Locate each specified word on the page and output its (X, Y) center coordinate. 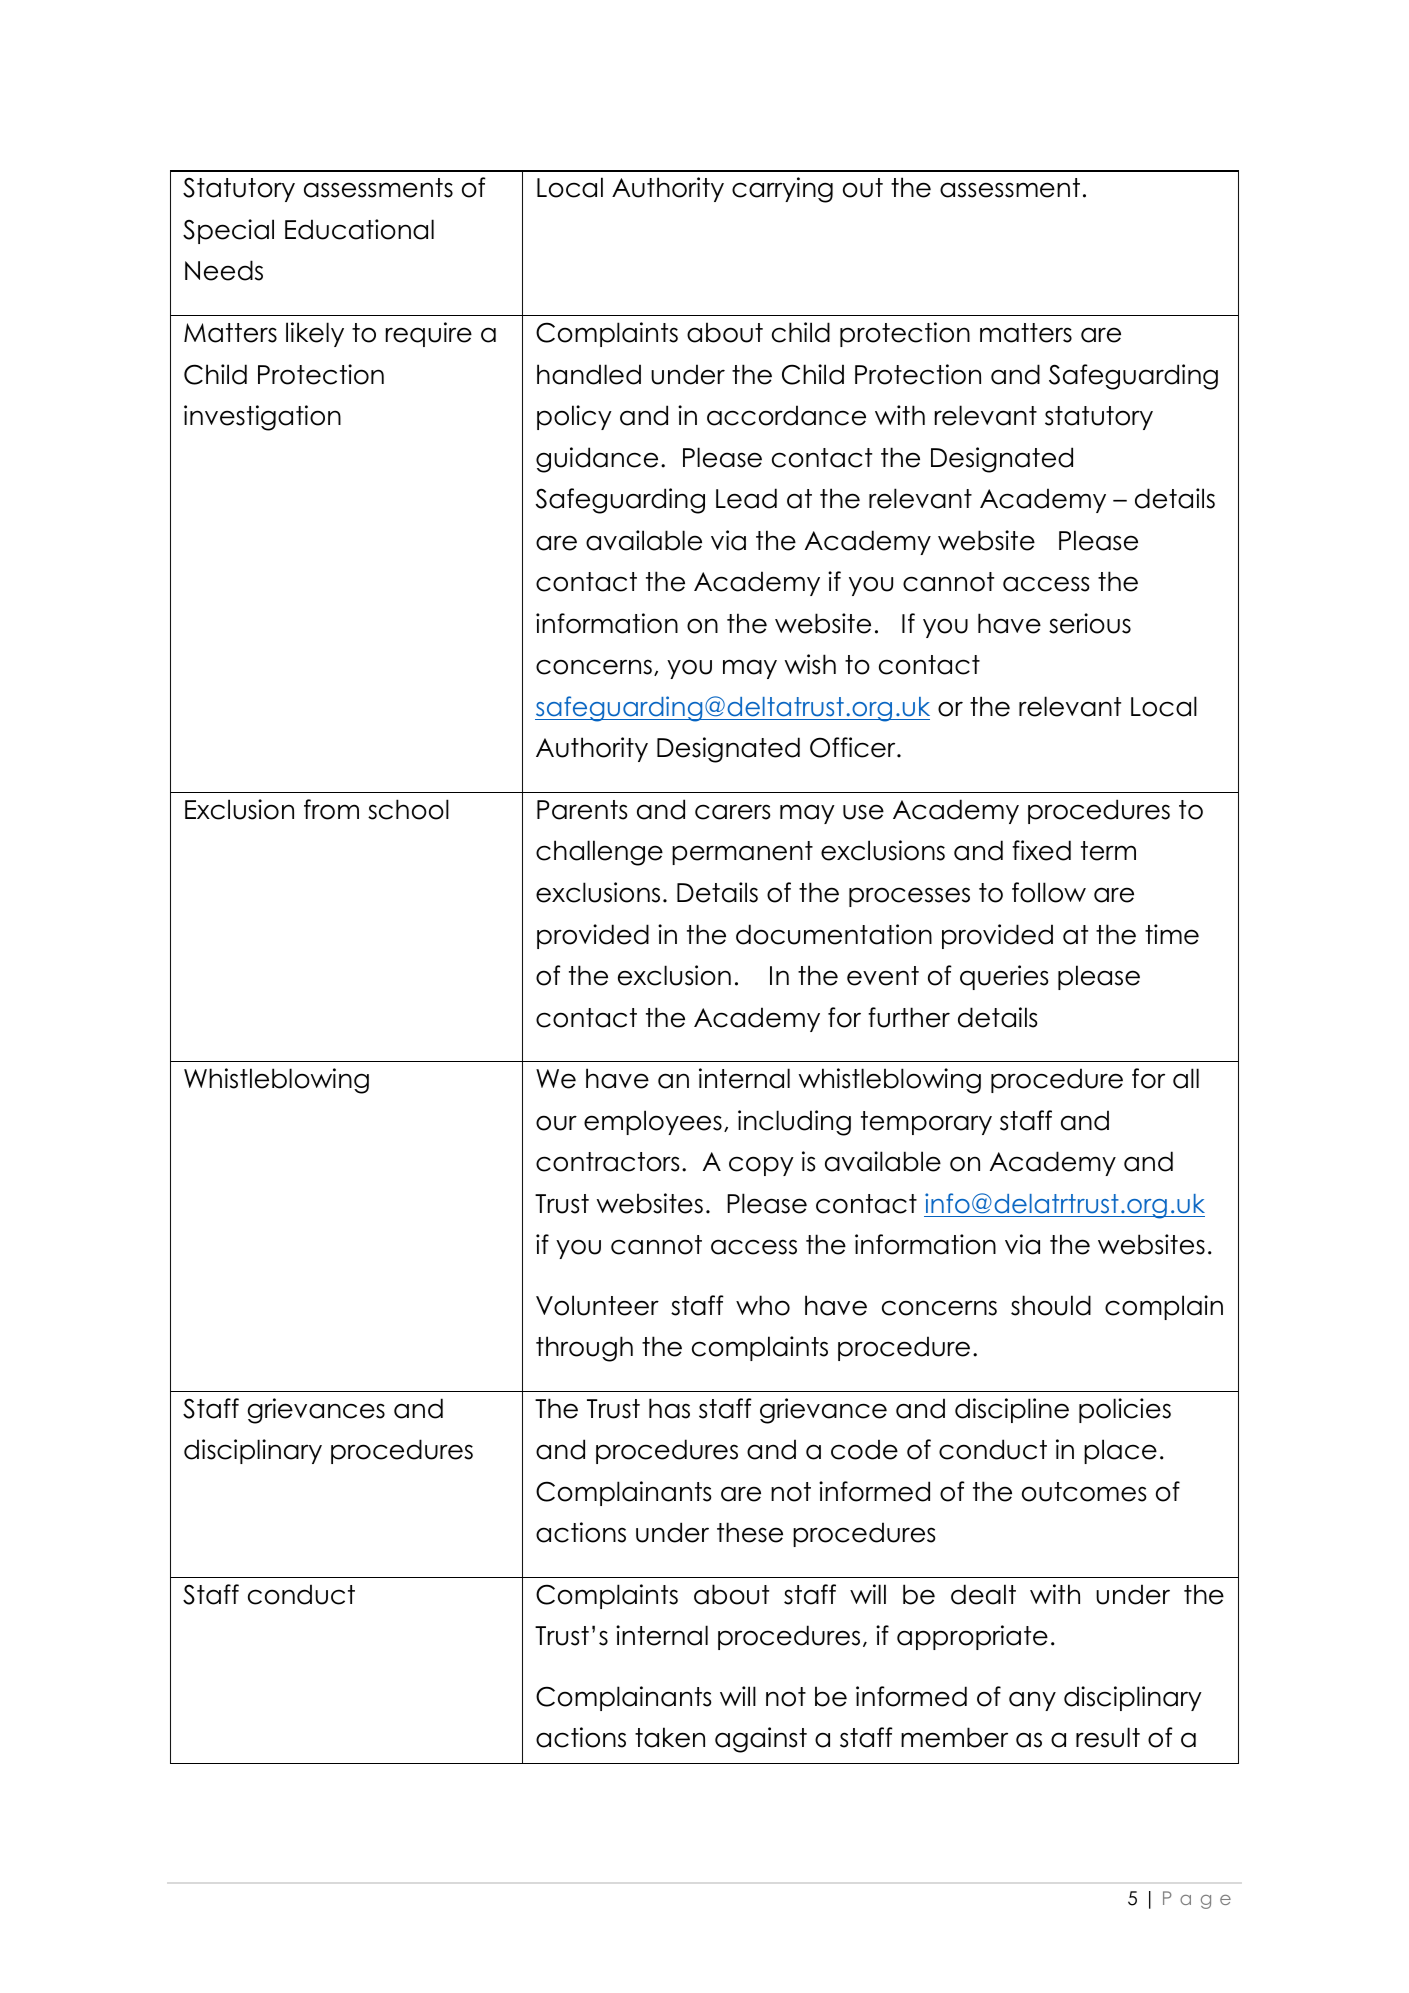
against (761, 1740)
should (1051, 1305)
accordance (786, 415)
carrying (782, 190)
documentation (834, 934)
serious (1090, 623)
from (331, 809)
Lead (746, 498)
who (763, 1305)
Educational (359, 229)
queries (1004, 977)
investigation (262, 418)
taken (670, 1737)
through (584, 1349)
